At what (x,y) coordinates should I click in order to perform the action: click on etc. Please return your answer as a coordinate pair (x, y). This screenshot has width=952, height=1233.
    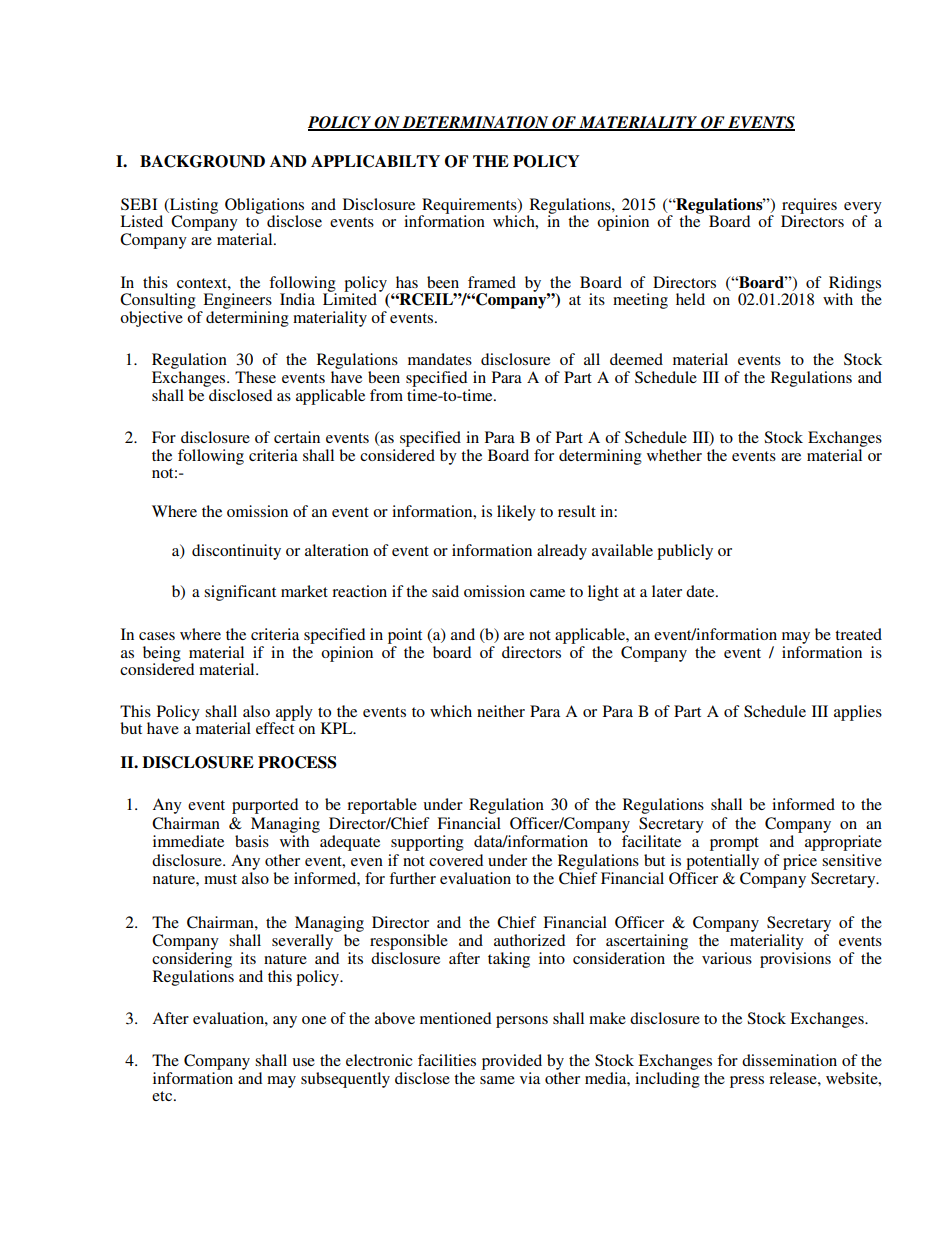
    Looking at the image, I should click on (163, 1096).
